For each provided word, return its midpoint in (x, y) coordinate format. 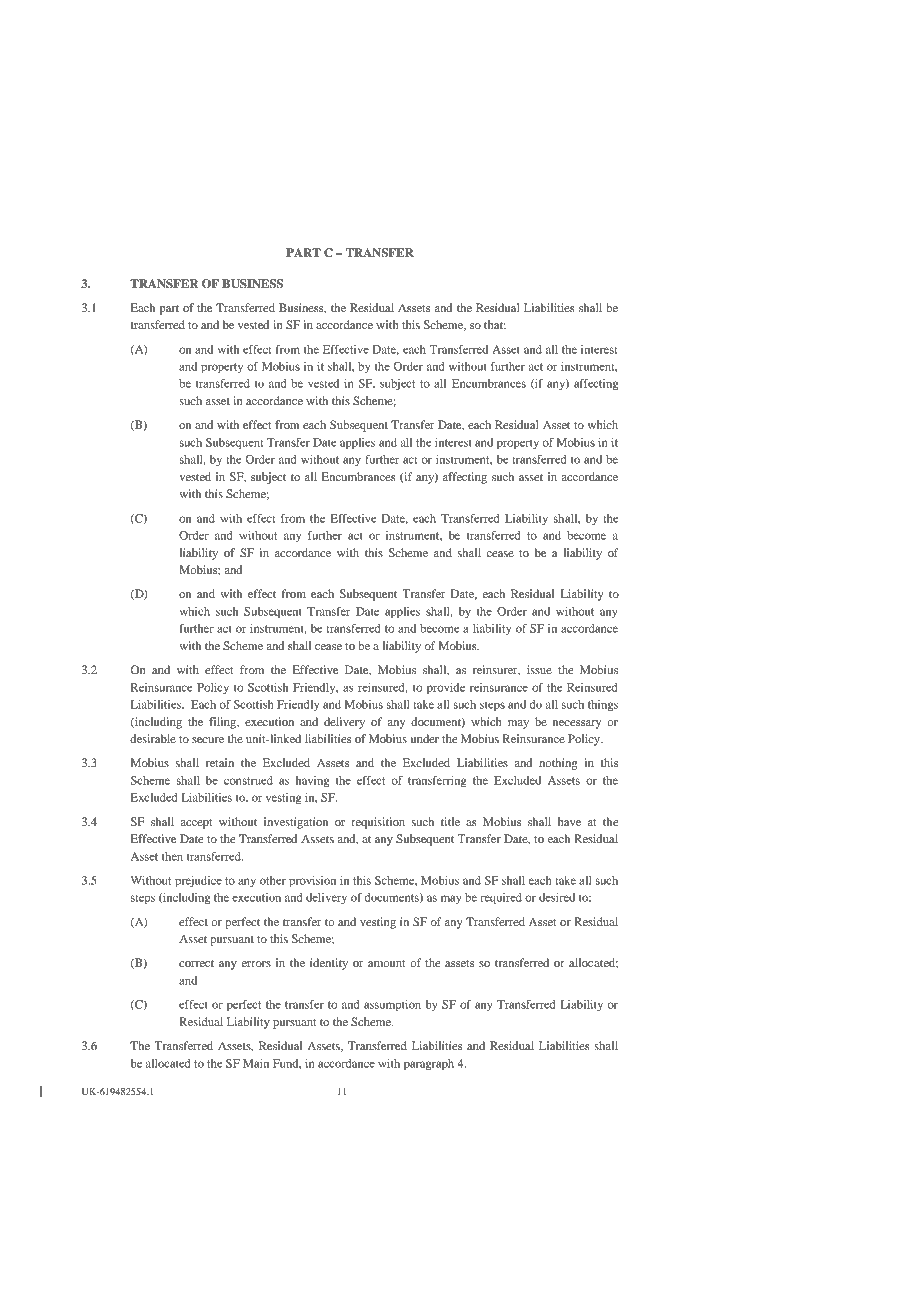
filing (224, 723)
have (569, 821)
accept (197, 824)
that (495, 324)
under (425, 738)
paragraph (429, 1065)
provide (446, 689)
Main (256, 1063)
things (603, 706)
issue (539, 669)
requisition (378, 823)
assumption (392, 1006)
